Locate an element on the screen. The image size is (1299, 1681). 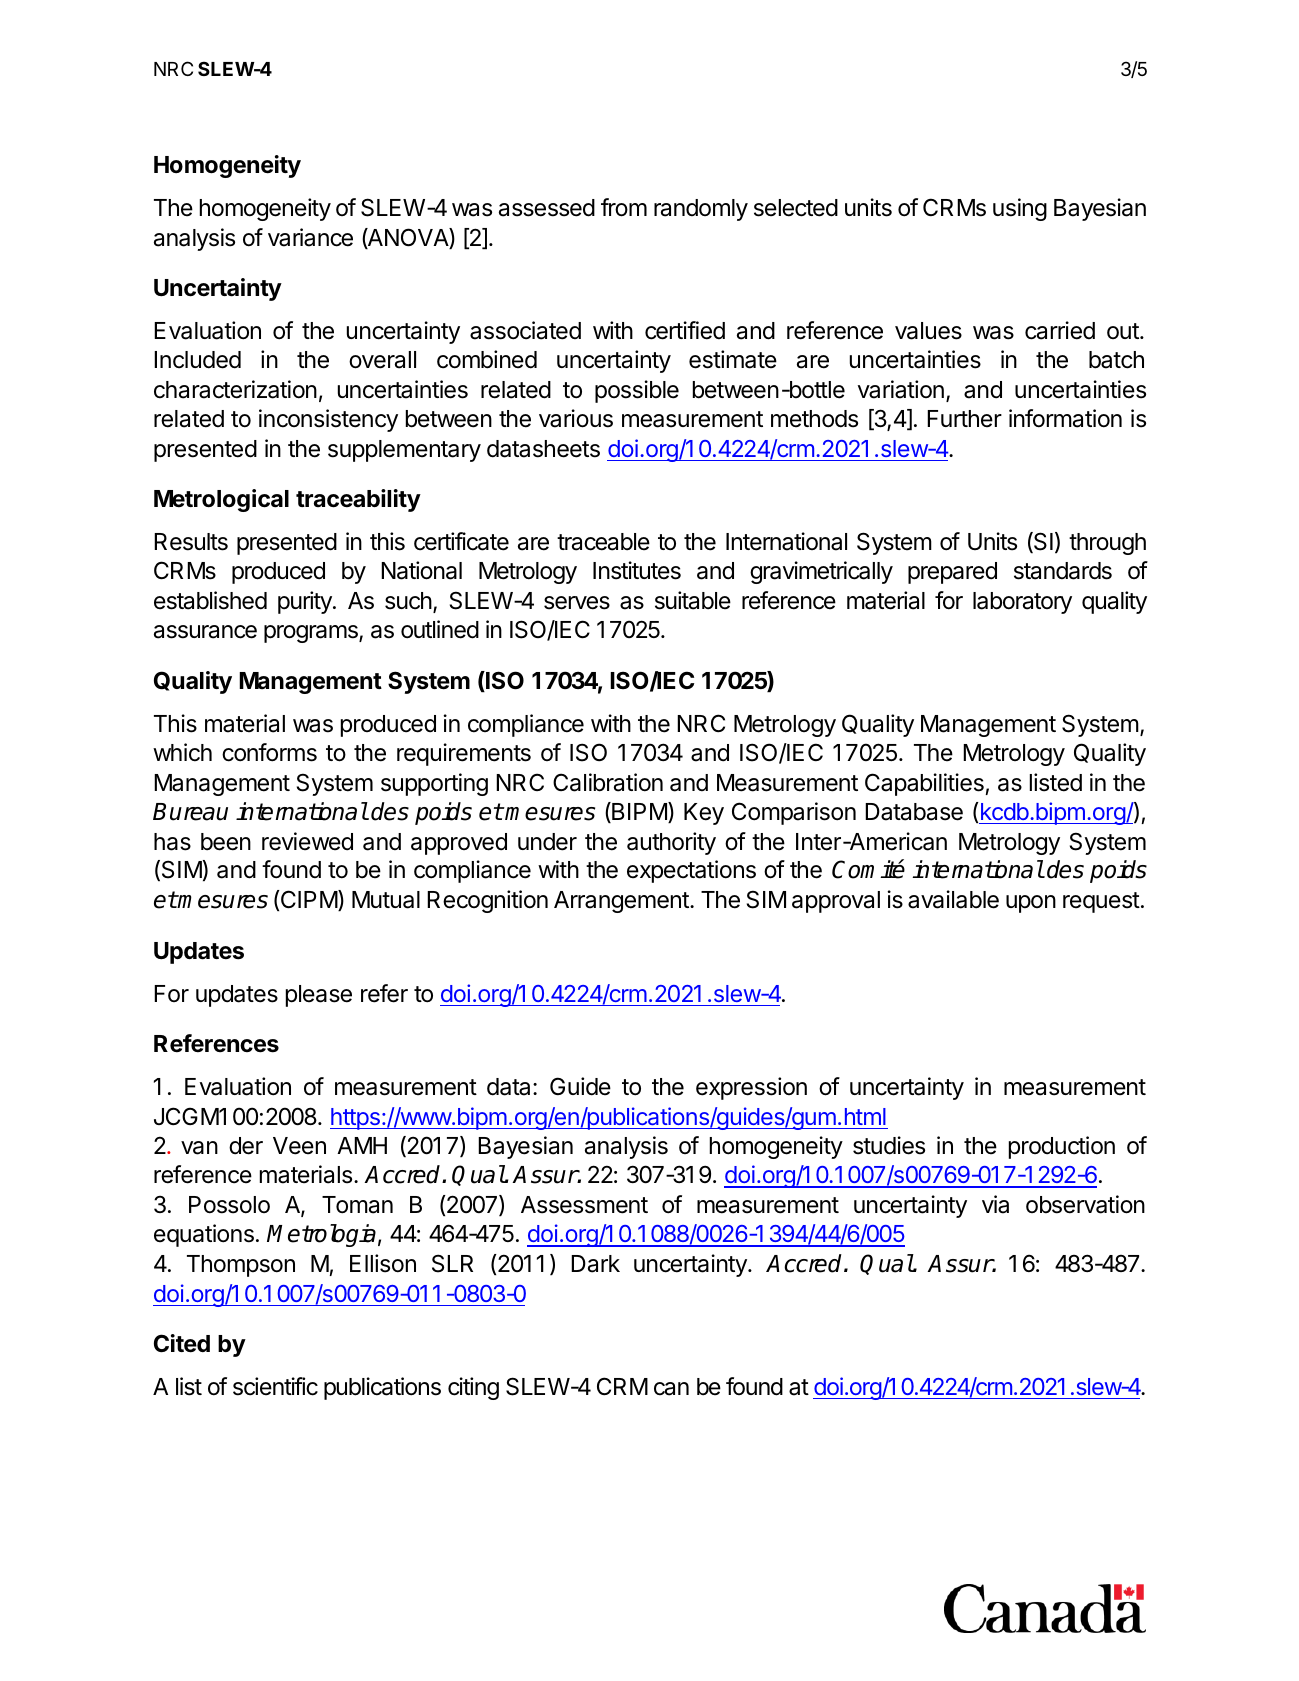
Arrangement is located at coordinates (622, 902).
